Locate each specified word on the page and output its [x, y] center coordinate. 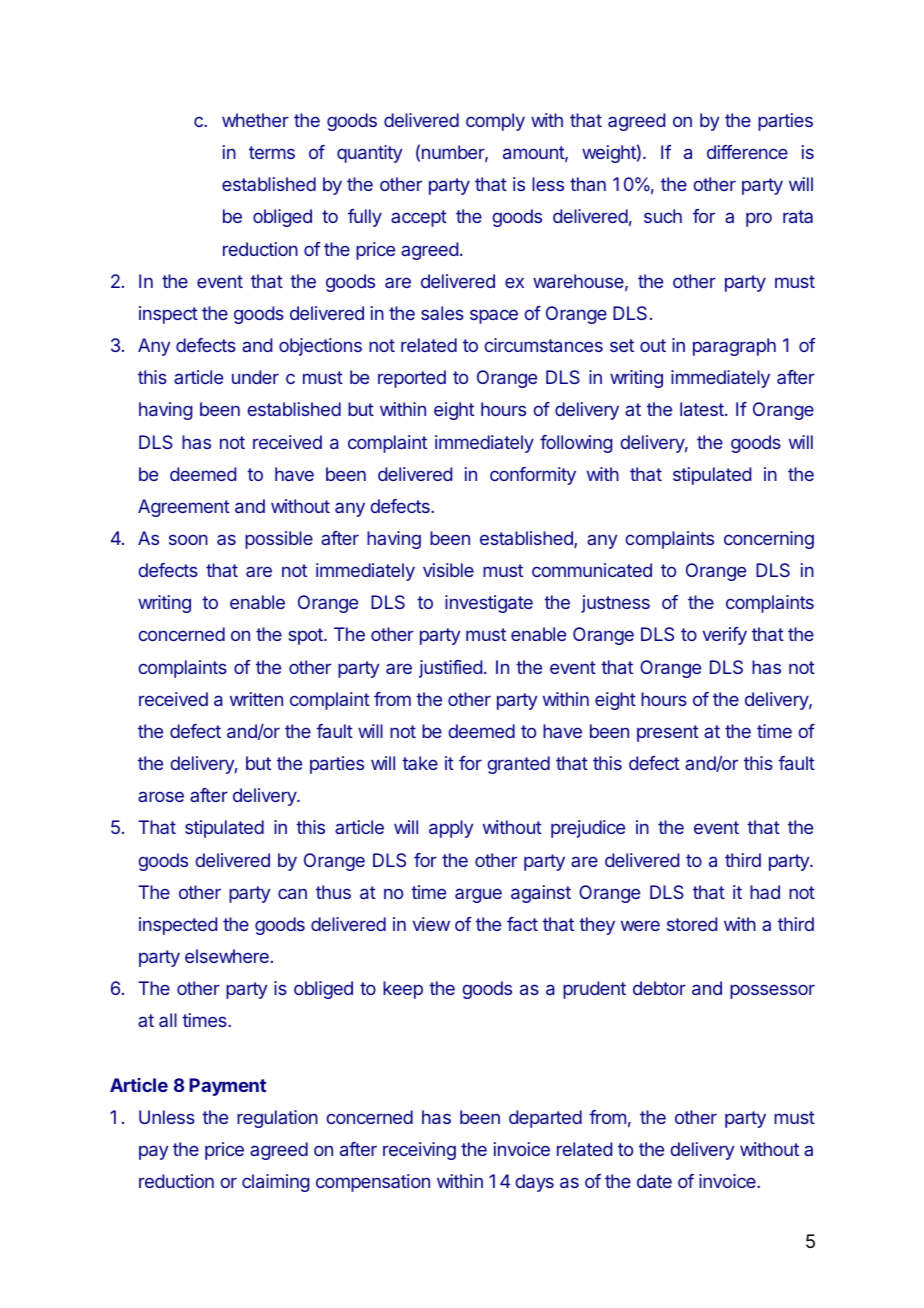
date [654, 1181]
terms [272, 152]
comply [495, 122]
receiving [419, 1151]
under [255, 377]
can [292, 893]
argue [478, 895]
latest [703, 409]
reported [412, 379]
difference [747, 152]
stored [692, 924]
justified [450, 669]
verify [724, 636]
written [256, 699]
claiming [276, 1183]
